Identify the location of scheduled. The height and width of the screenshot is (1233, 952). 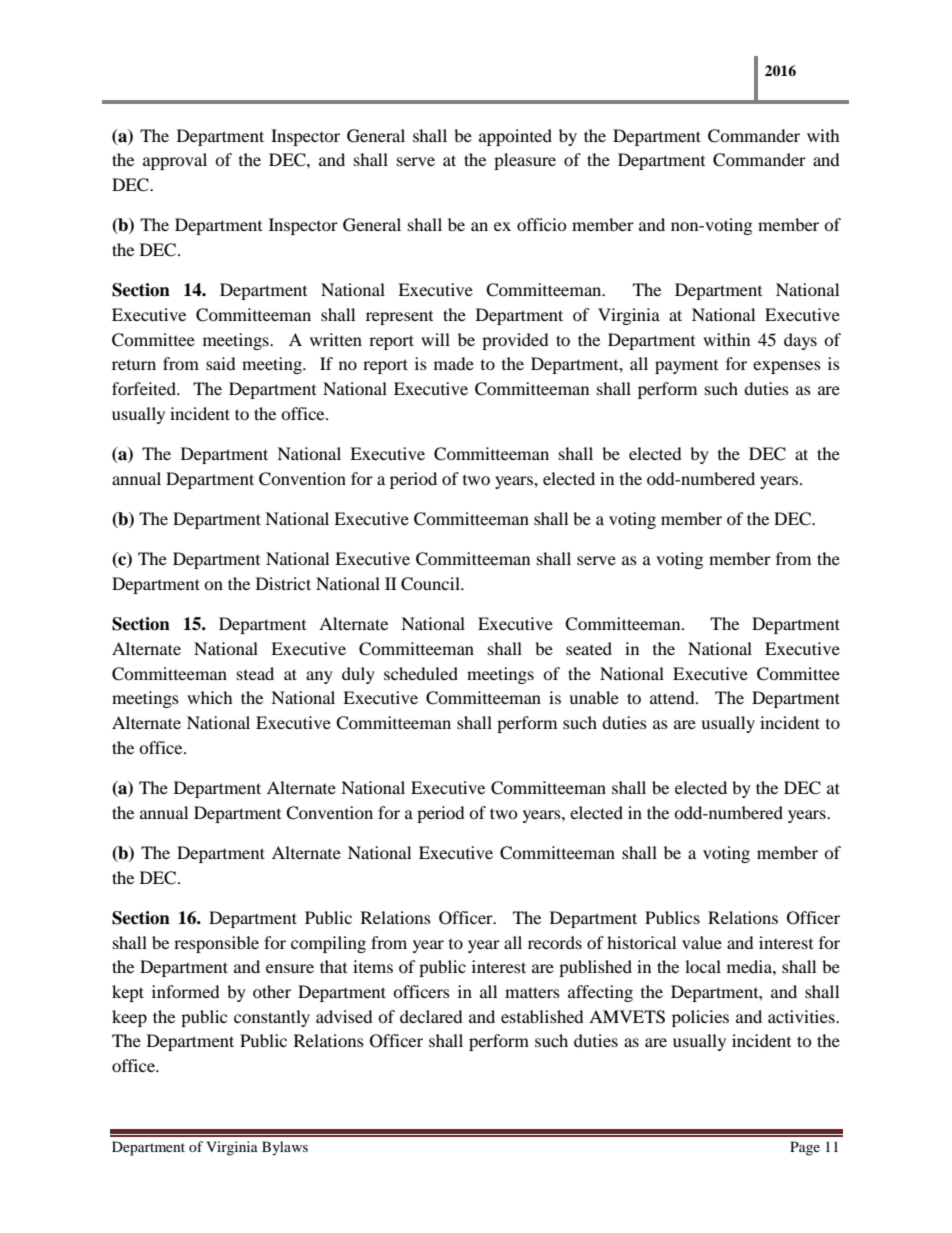
(421, 673).
